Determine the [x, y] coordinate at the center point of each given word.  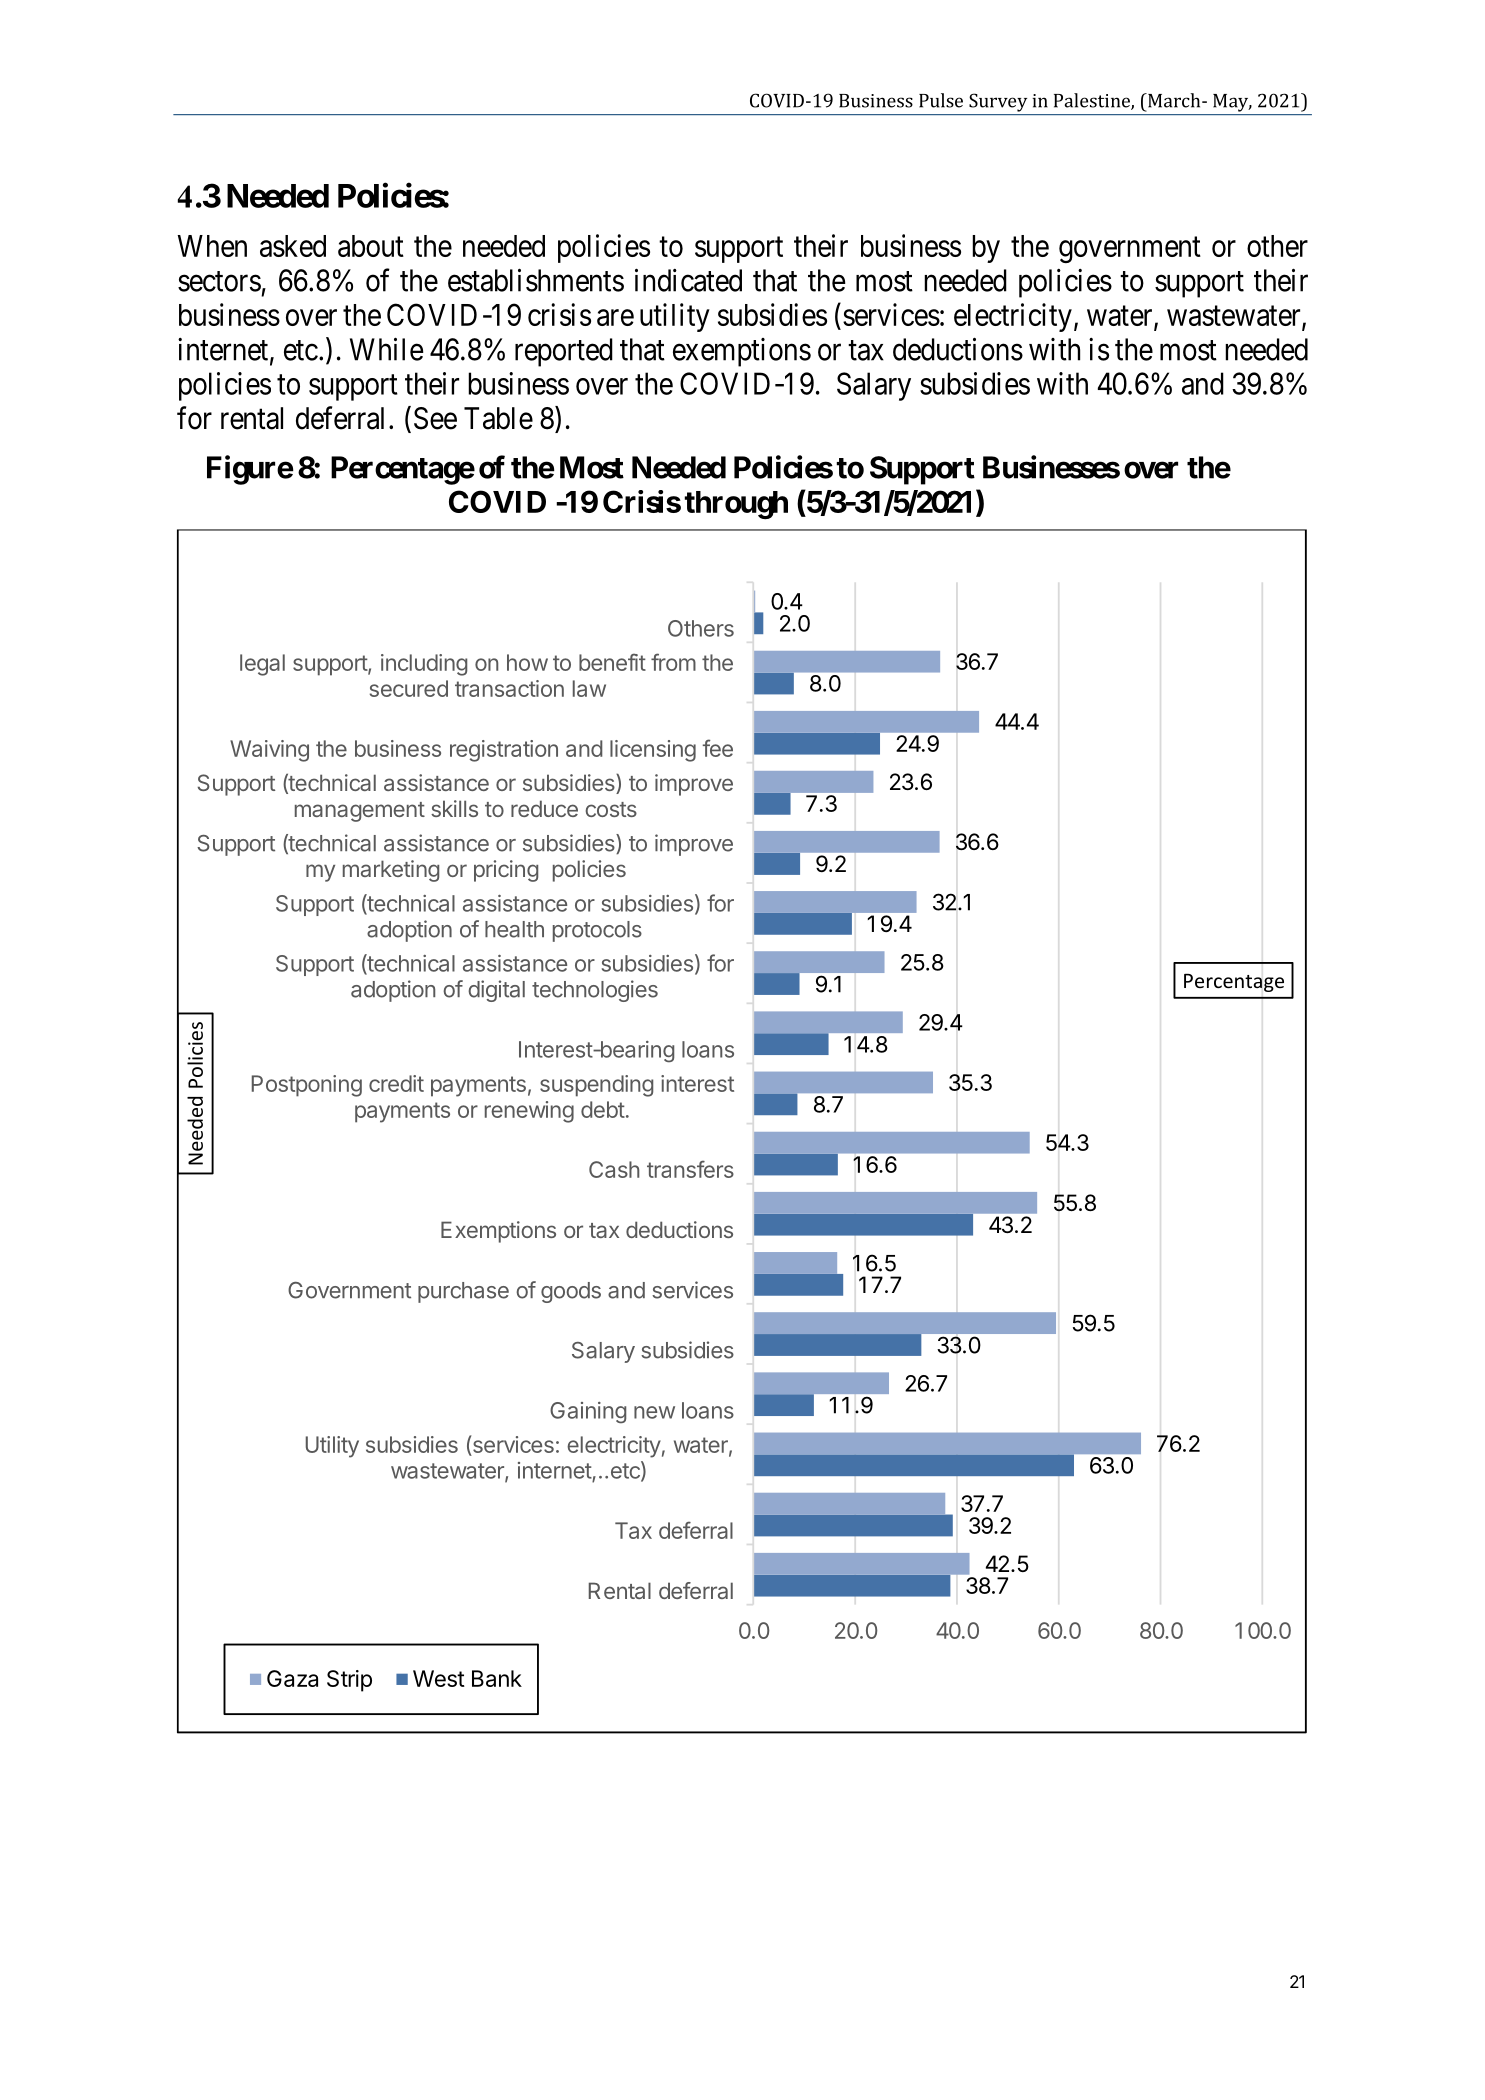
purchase [463, 1292]
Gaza [292, 1678]
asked [293, 246]
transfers [690, 1169]
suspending [596, 1086]
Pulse [941, 100]
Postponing [307, 1086]
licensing [653, 751]
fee [718, 748]
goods [571, 1292]
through [736, 505]
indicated [688, 280]
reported [564, 352]
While [387, 349]
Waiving [269, 751]
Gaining [588, 1413]
